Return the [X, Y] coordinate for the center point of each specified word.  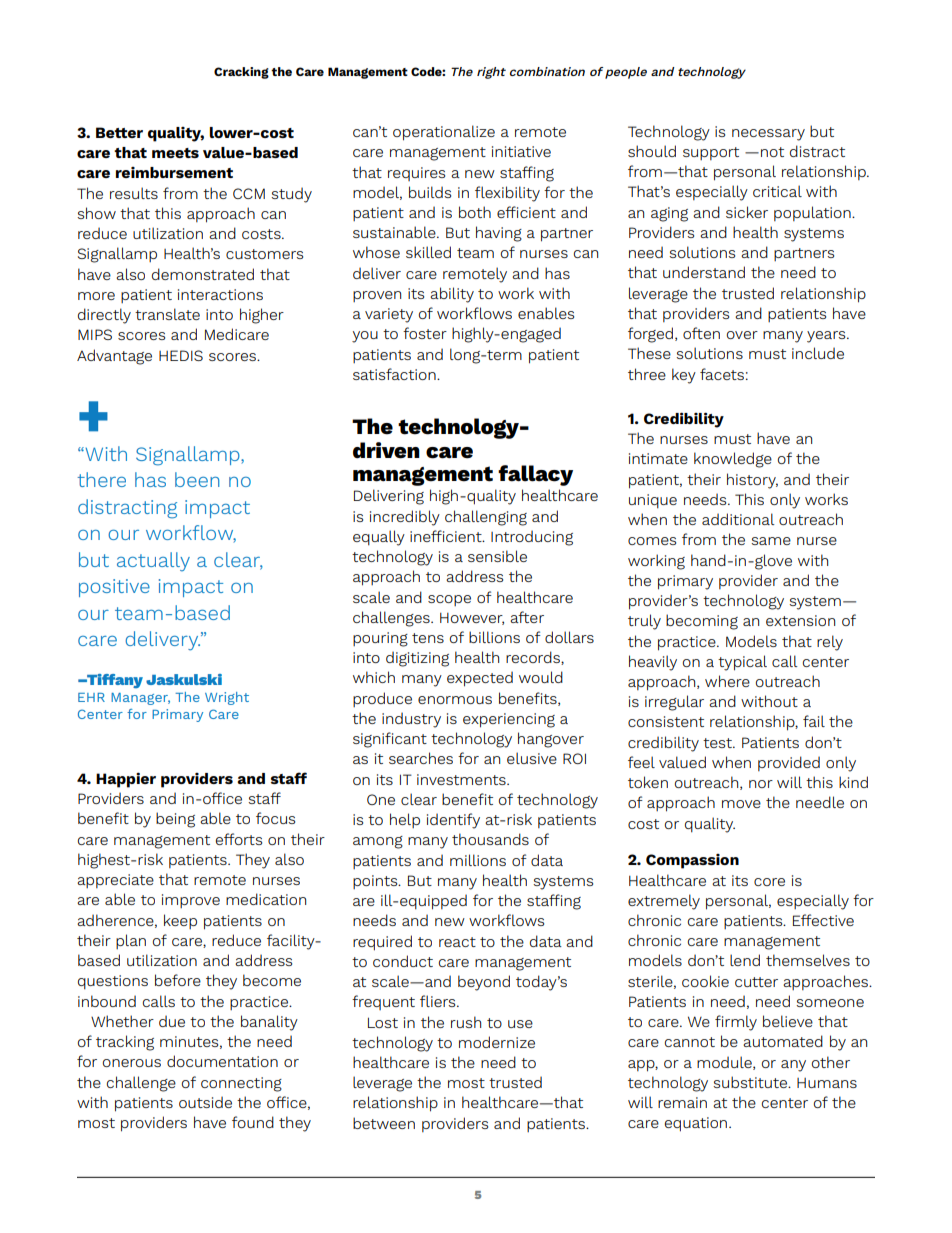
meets [175, 153]
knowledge [733, 460]
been [197, 479]
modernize [497, 1042]
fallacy [535, 475]
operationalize [444, 133]
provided [789, 763]
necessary [768, 135]
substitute [751, 1082]
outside [205, 1102]
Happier [126, 780]
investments [462, 779]
